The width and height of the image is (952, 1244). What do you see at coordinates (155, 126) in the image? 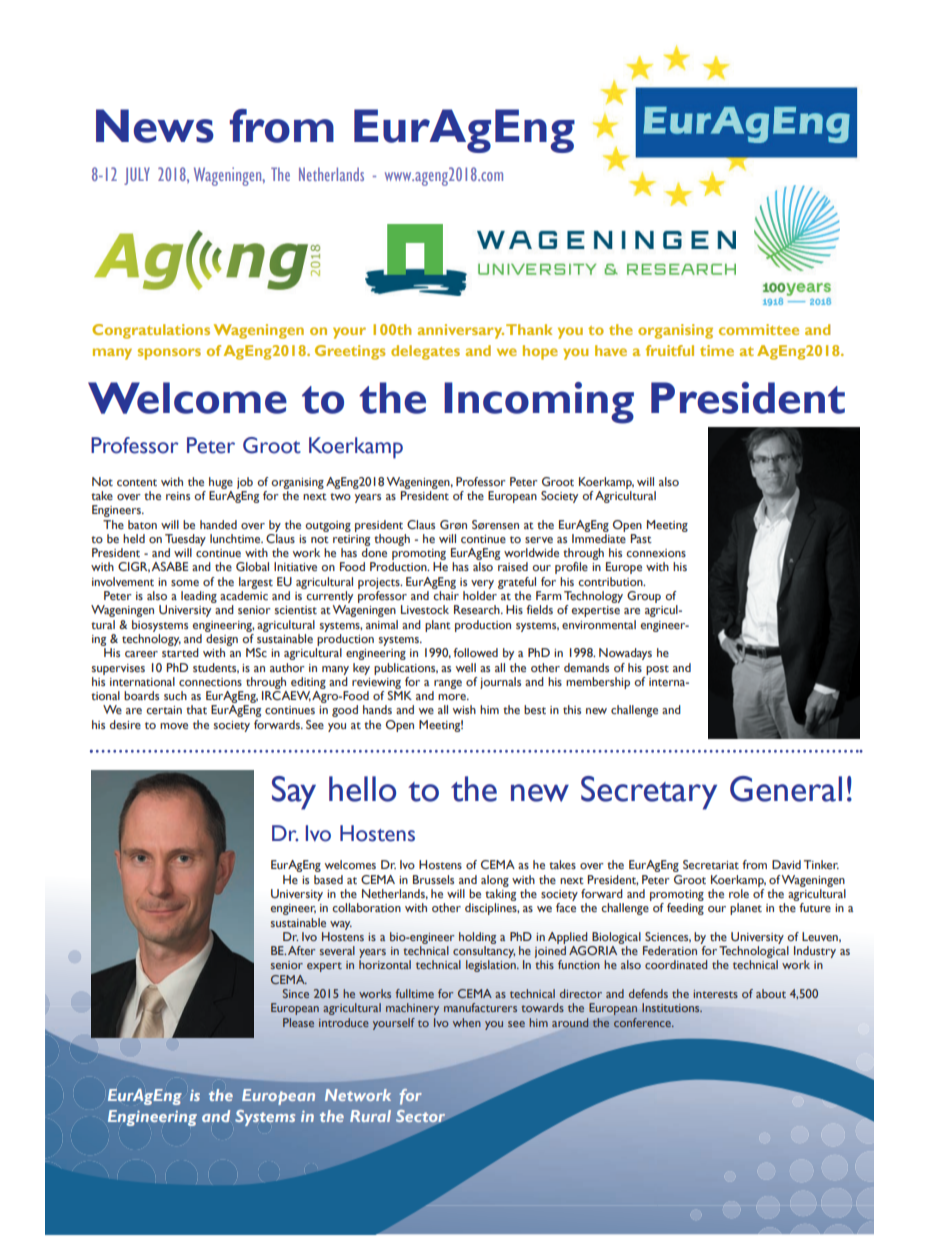
I see `News` at bounding box center [155, 126].
